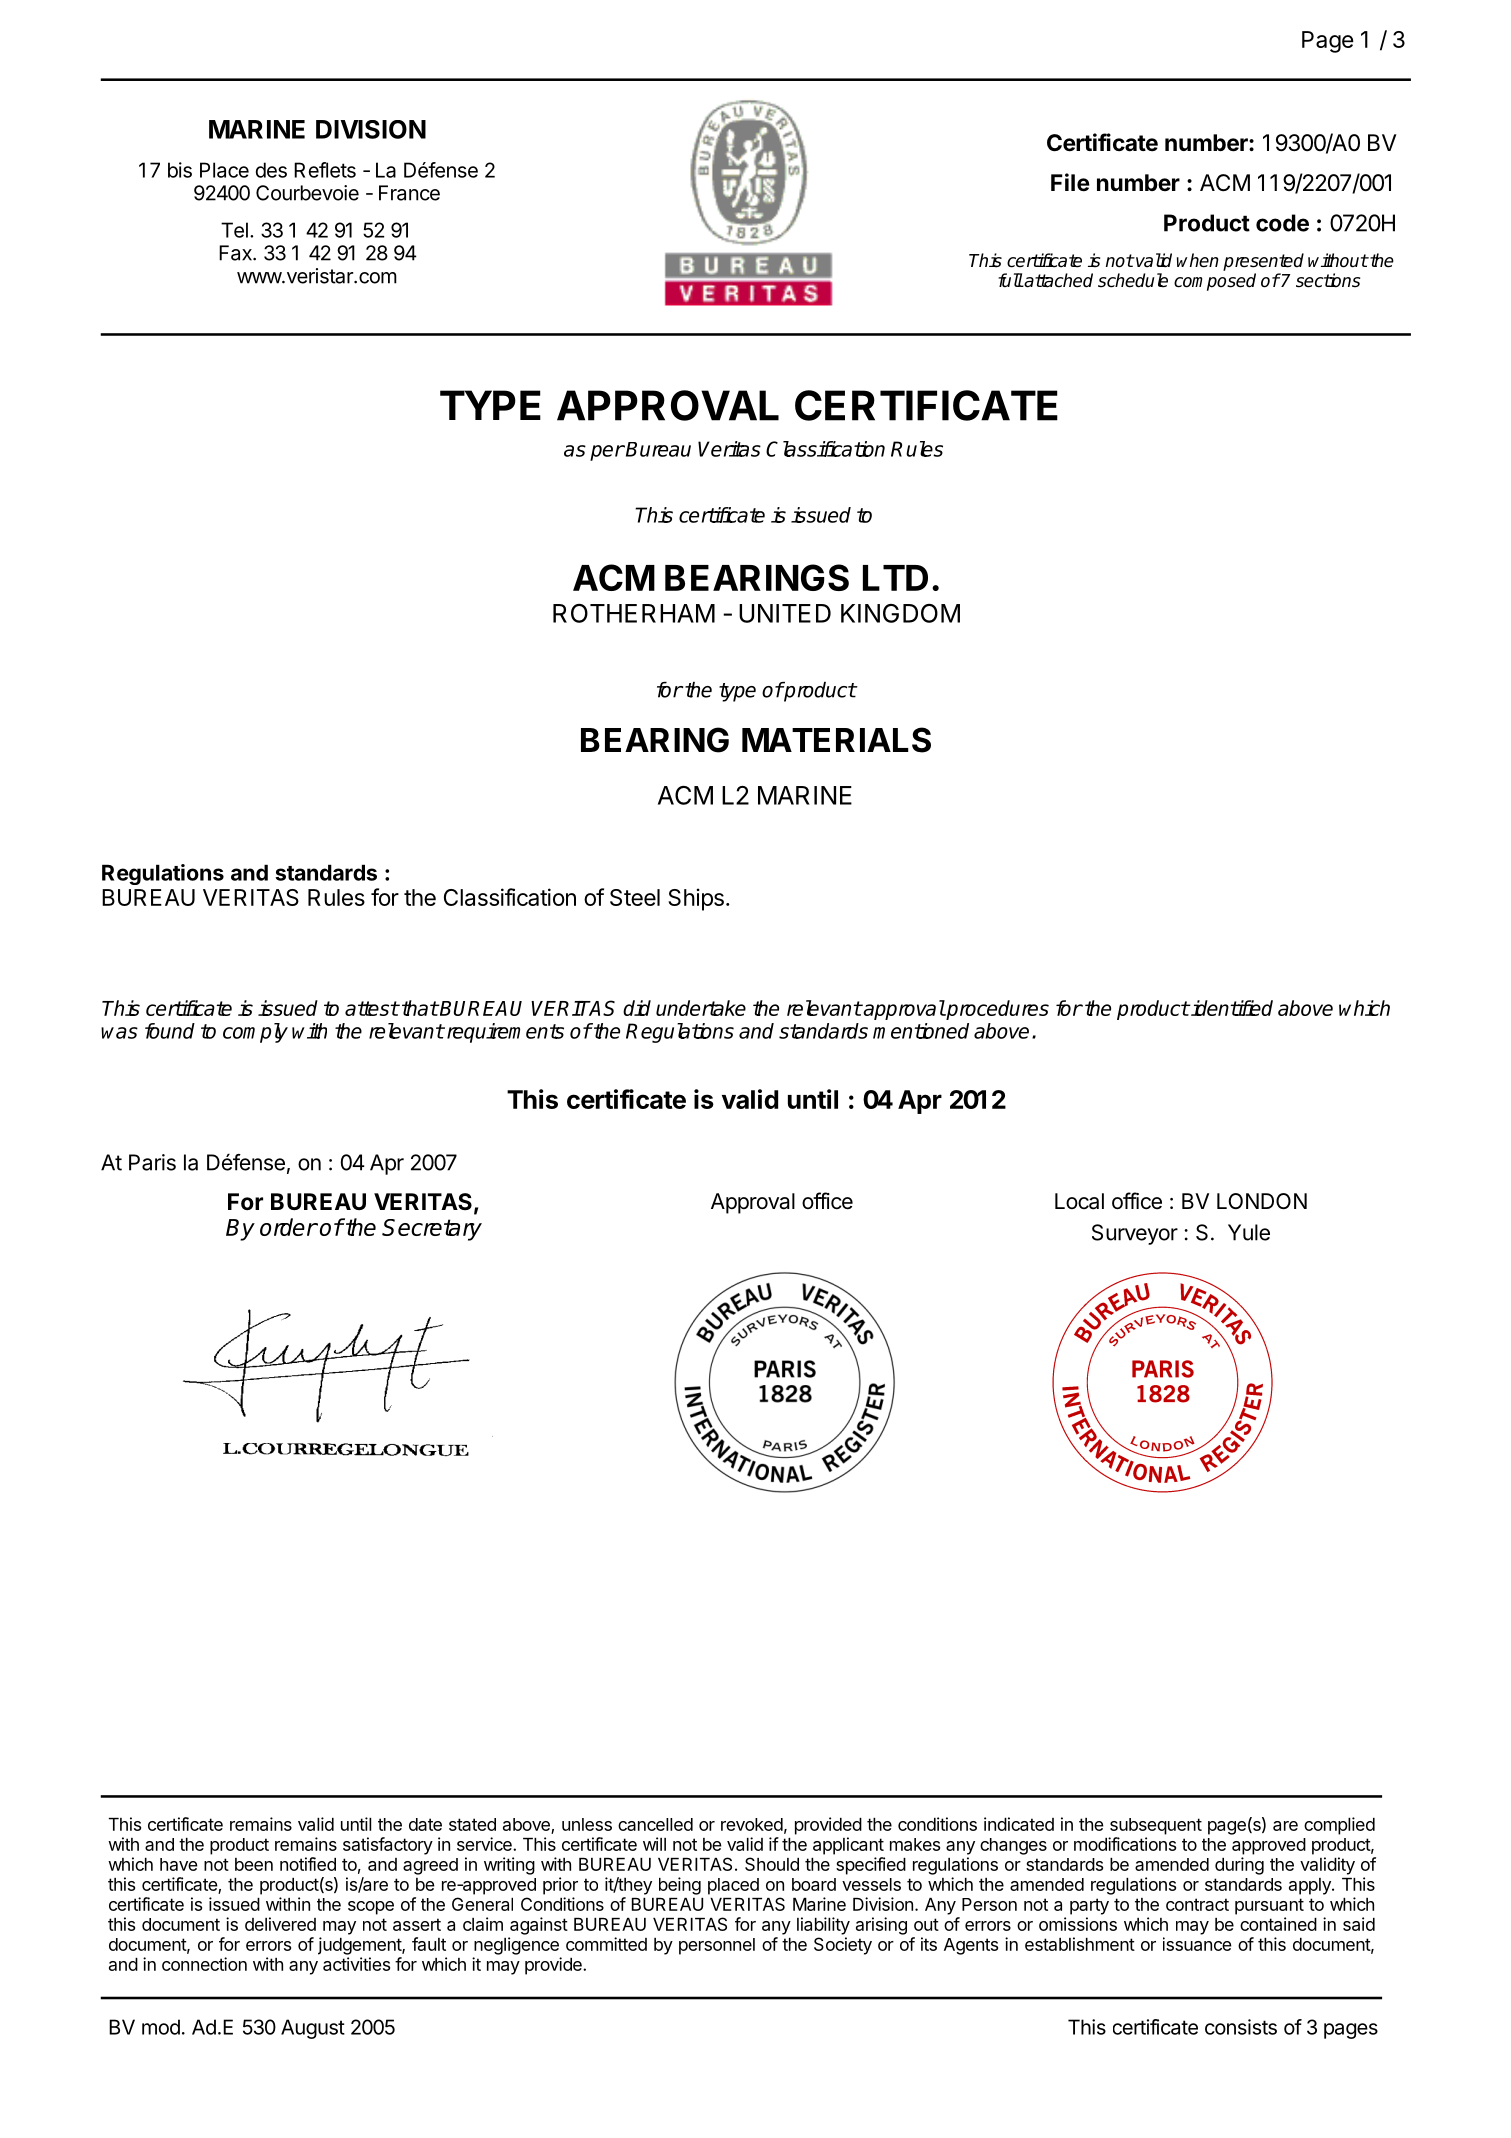  I want to click on revoked, so click(752, 1824).
